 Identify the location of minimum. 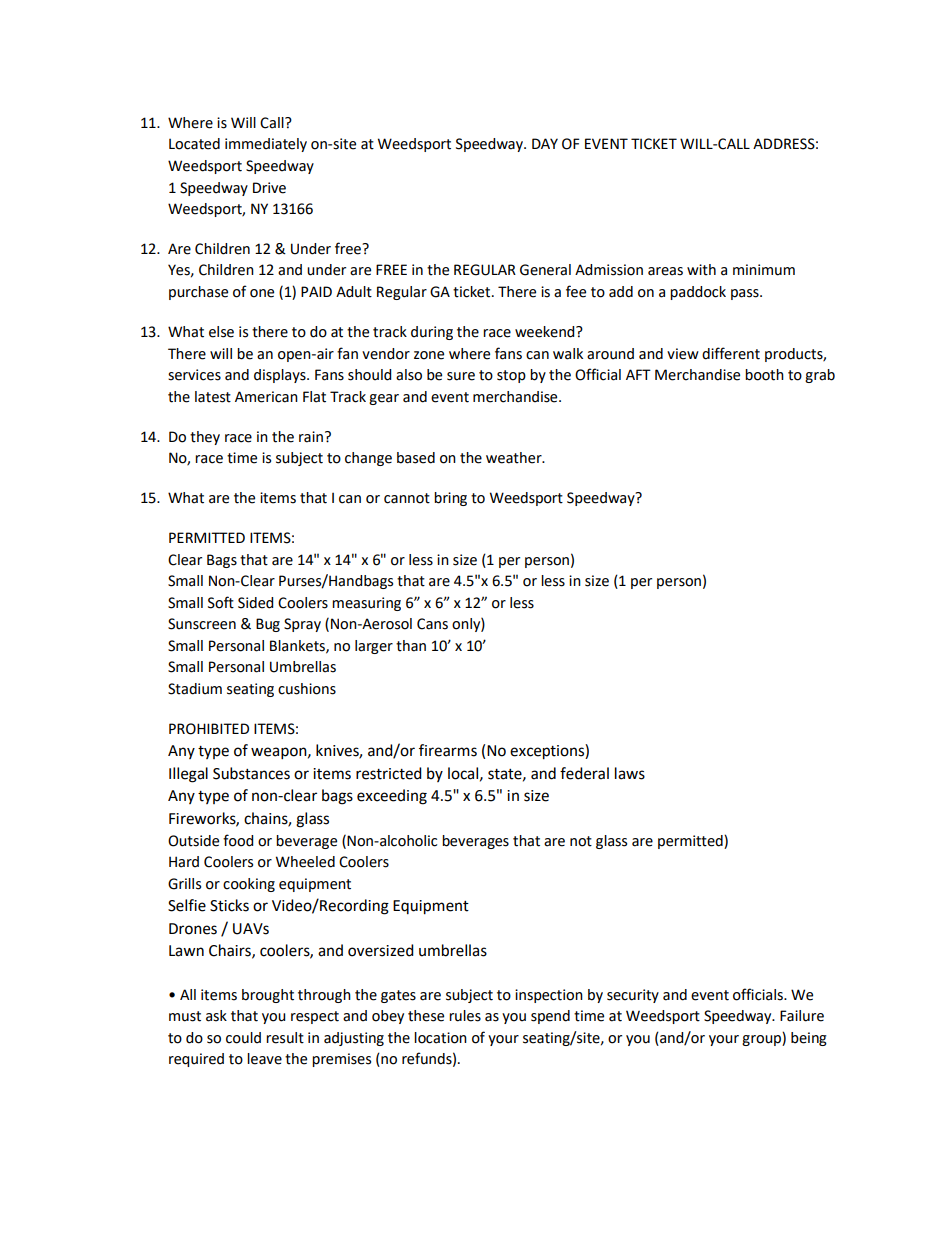
(764, 270).
